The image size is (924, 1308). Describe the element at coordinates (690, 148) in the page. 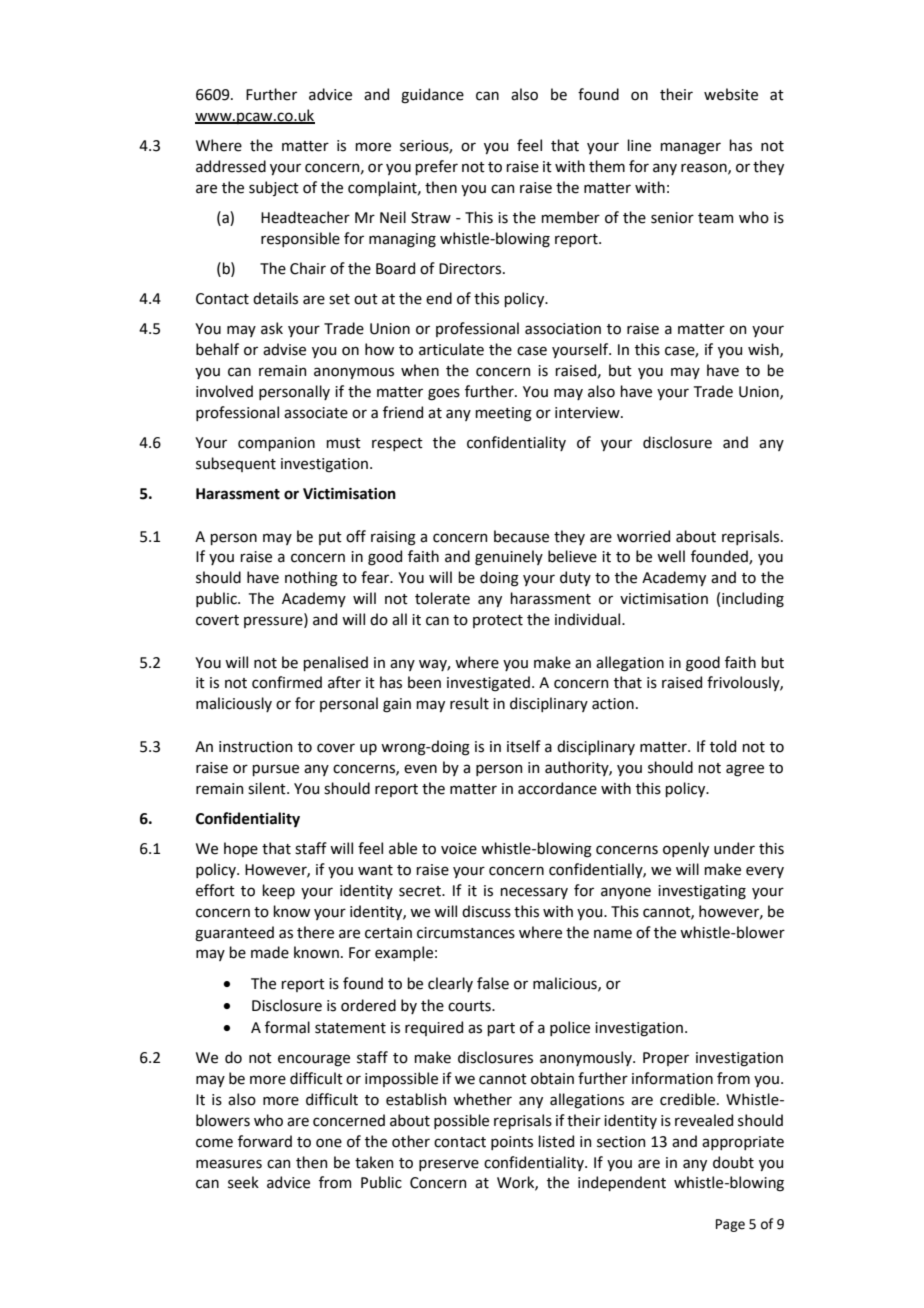

I see `manager` at that location.
